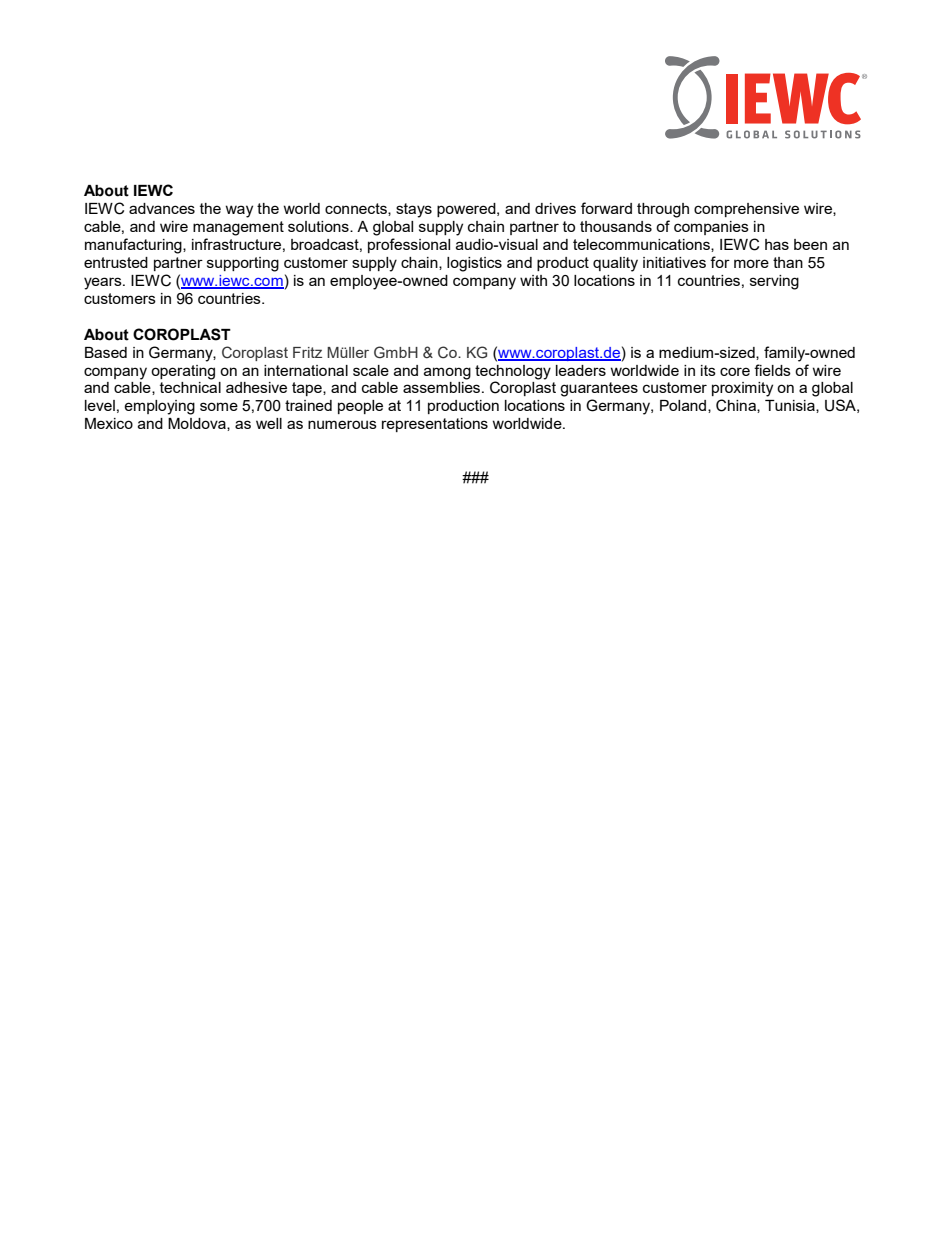 The image size is (952, 1233). Describe the element at coordinates (162, 208) in the document. I see `advances` at that location.
